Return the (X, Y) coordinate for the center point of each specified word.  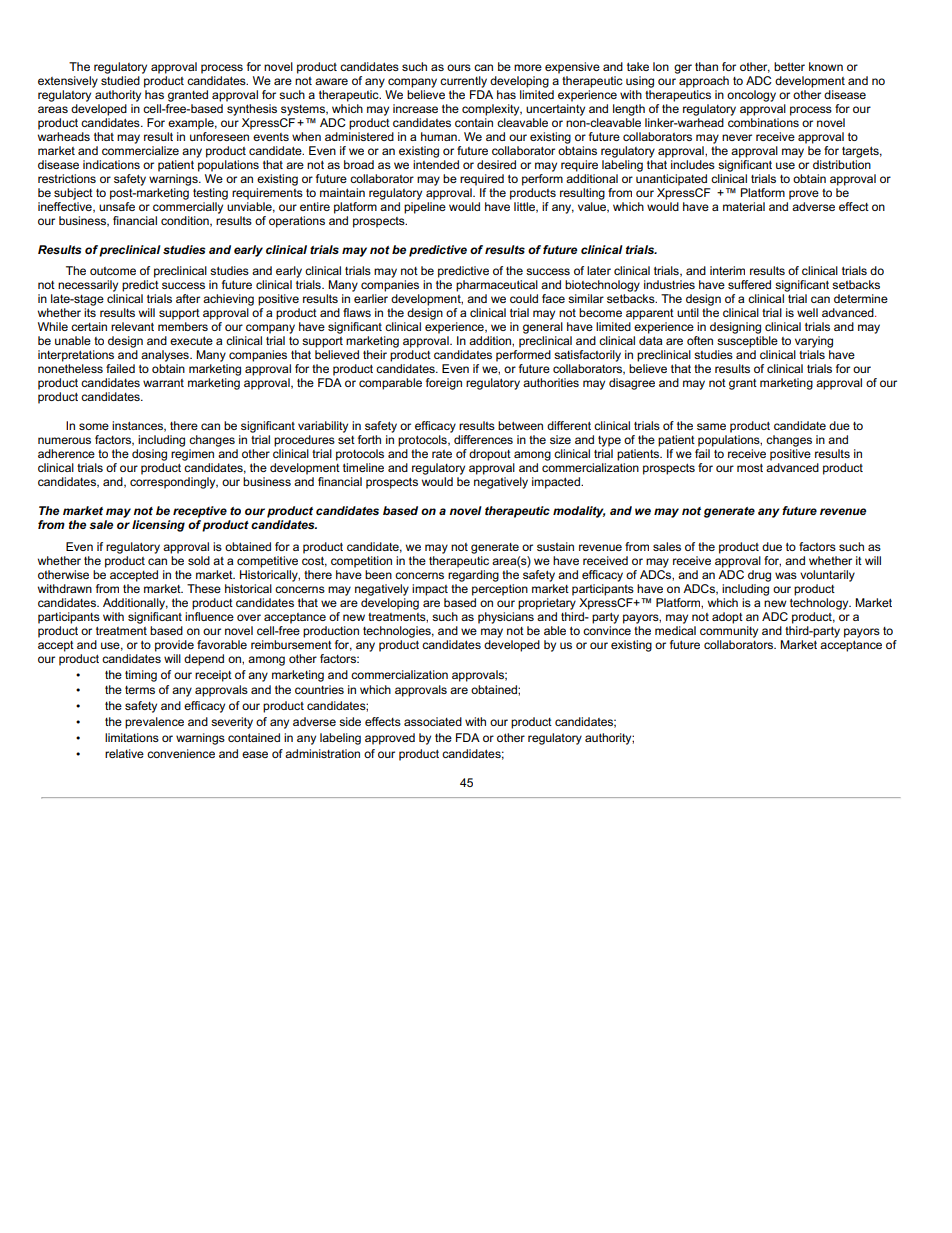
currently (463, 82)
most (750, 467)
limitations (132, 737)
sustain (555, 546)
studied (120, 79)
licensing (158, 526)
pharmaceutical (497, 286)
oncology (751, 96)
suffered (749, 284)
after (188, 298)
